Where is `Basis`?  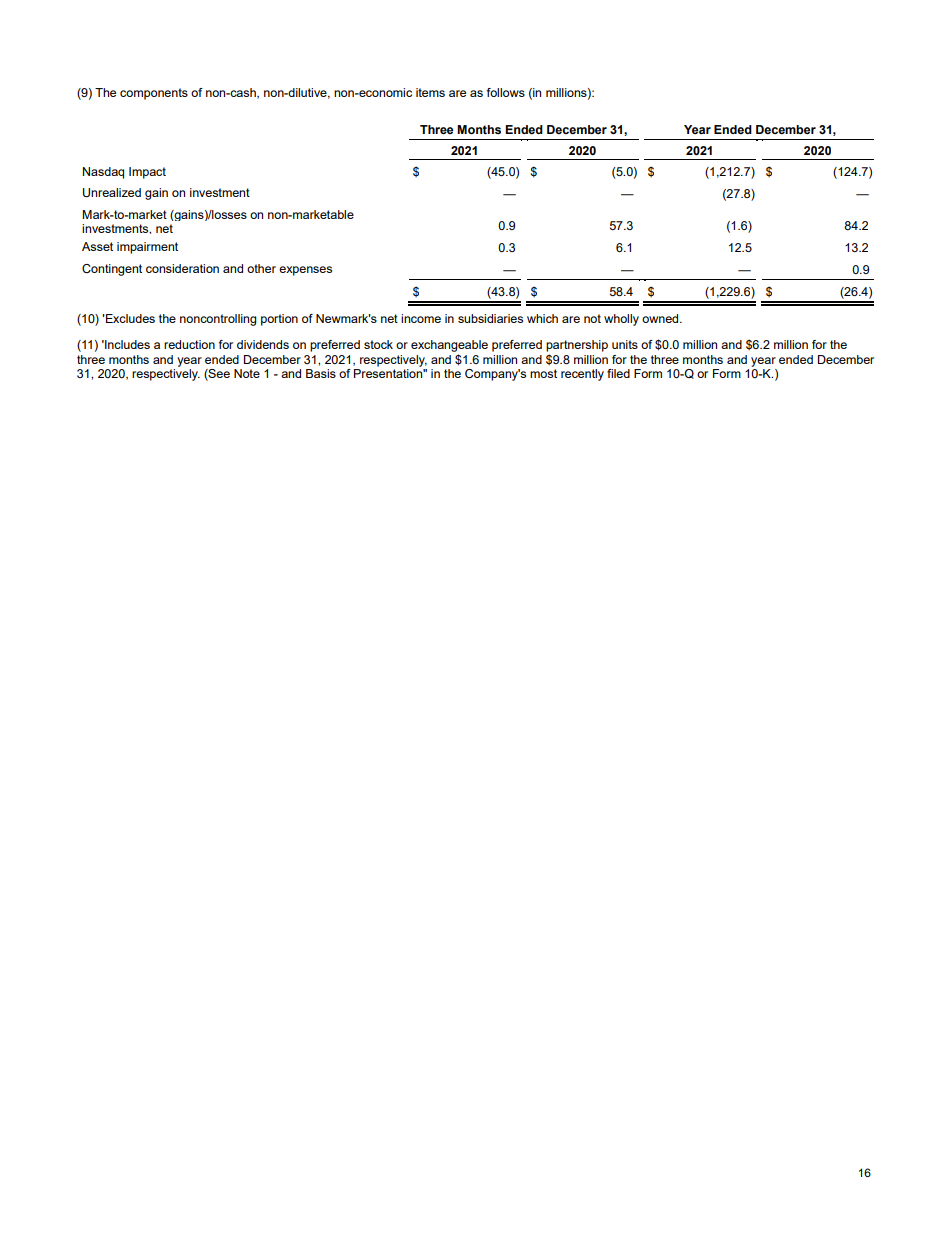 Basis is located at coordinates (321, 373).
